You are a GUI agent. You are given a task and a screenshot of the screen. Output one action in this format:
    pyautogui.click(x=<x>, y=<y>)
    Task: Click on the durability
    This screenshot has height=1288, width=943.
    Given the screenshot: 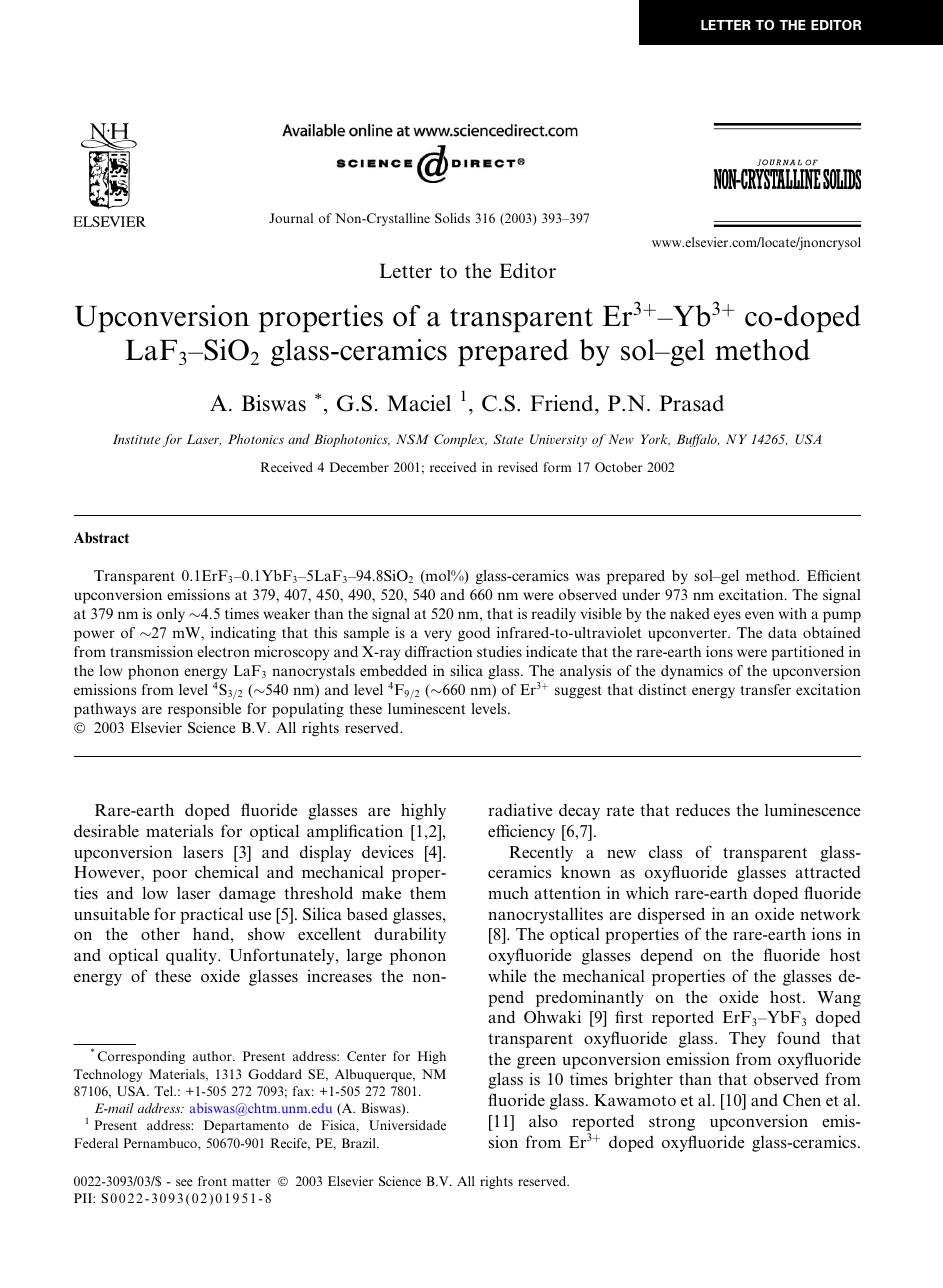 What is the action you would take?
    pyautogui.click(x=410, y=935)
